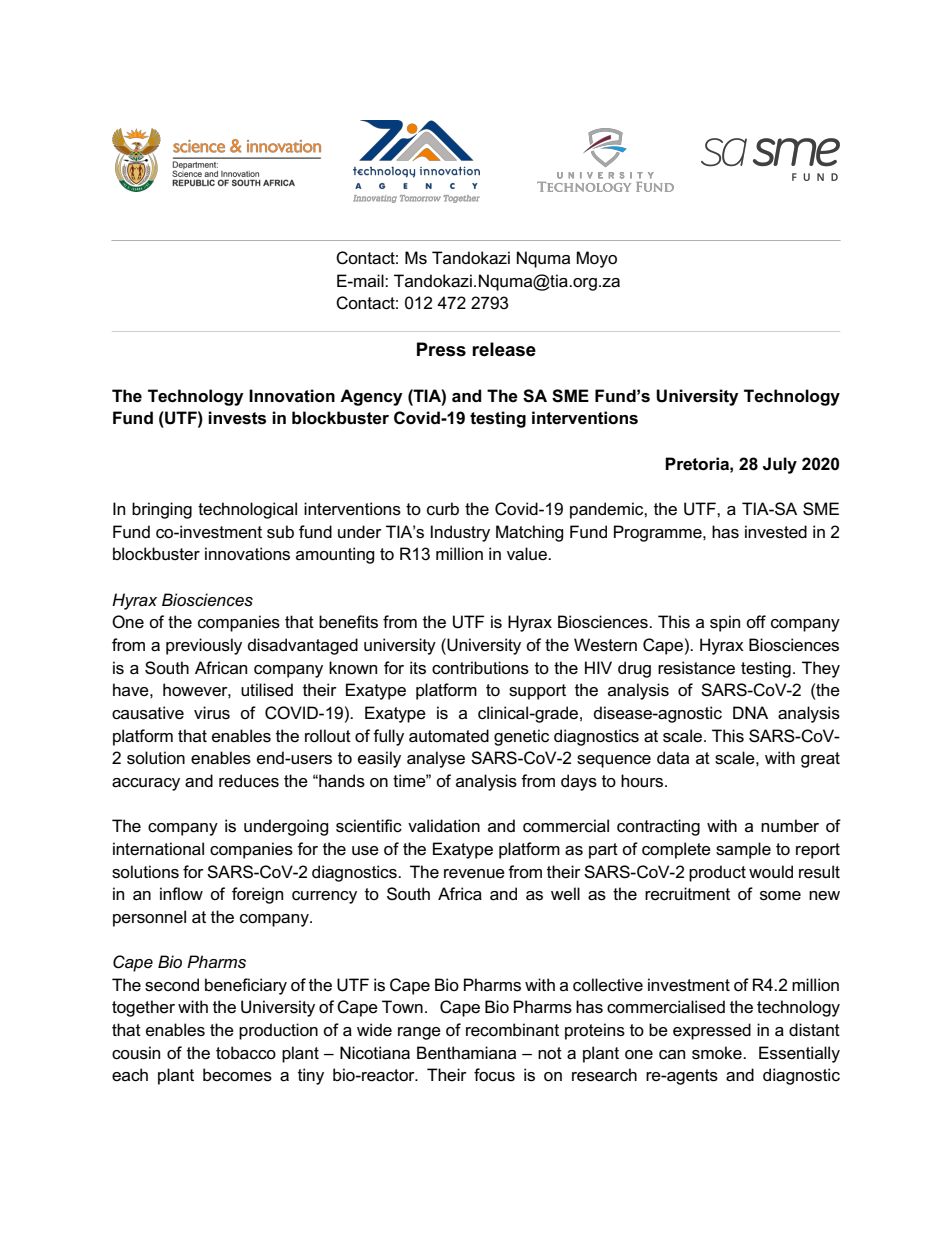 The width and height of the document is (952, 1233). What do you see at coordinates (780, 465) in the document?
I see `July` at bounding box center [780, 465].
